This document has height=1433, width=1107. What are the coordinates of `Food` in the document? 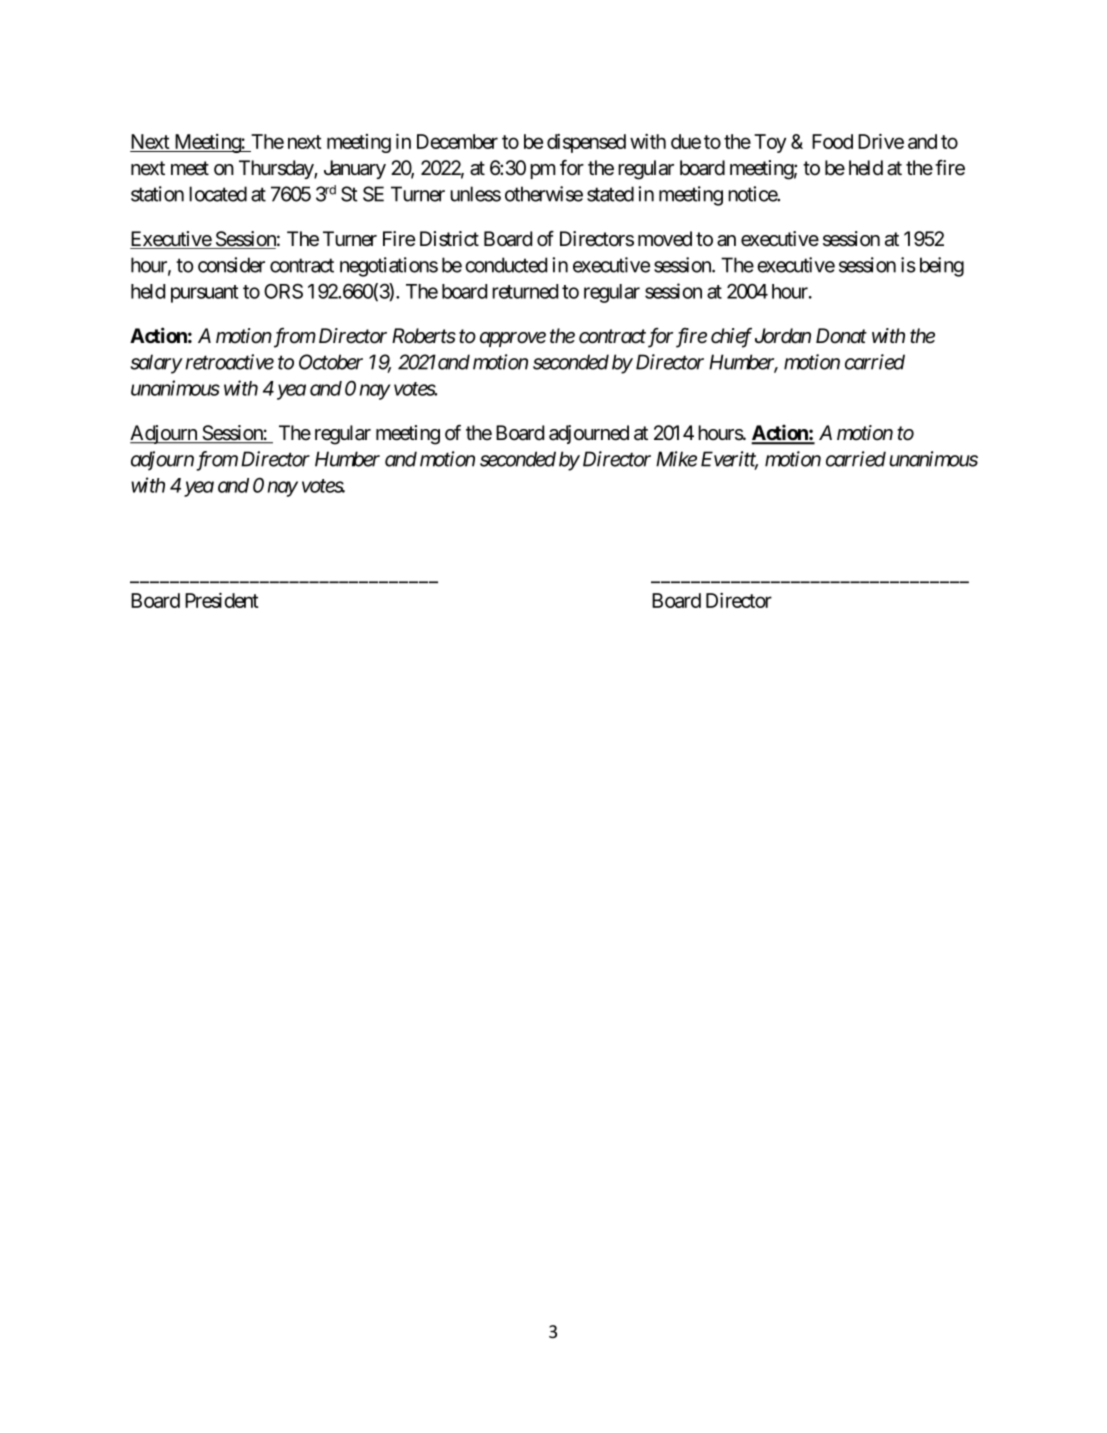 It's located at (832, 141).
